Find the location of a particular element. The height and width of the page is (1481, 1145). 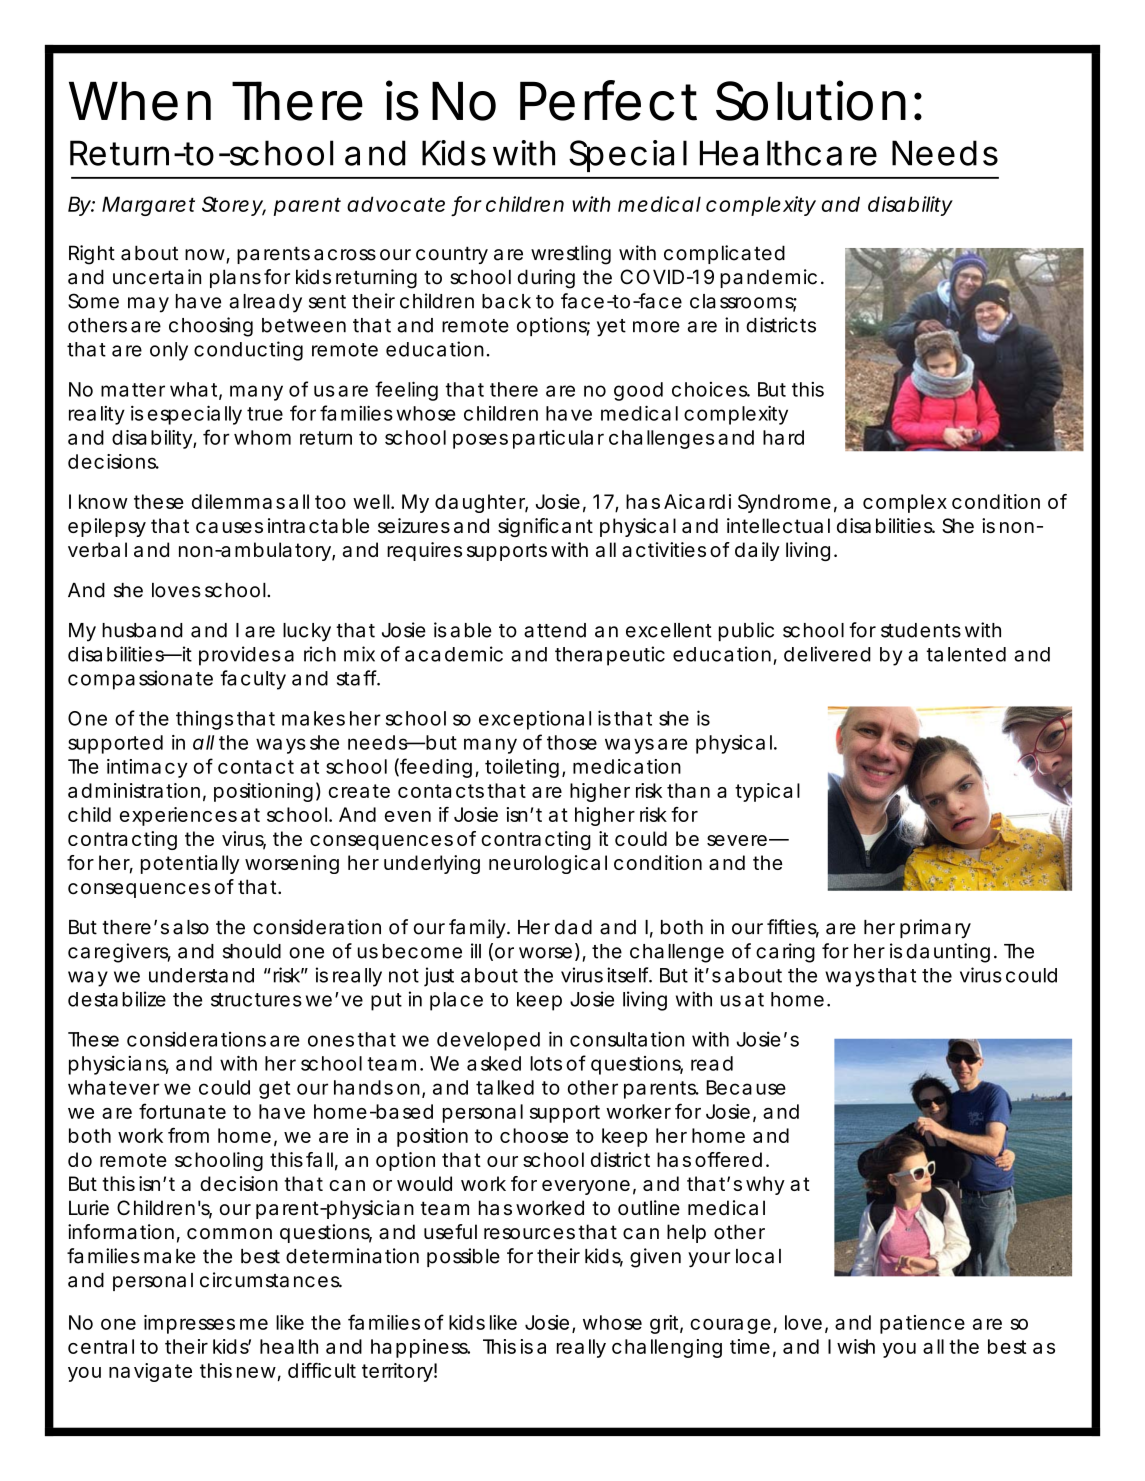

significant is located at coordinates (545, 527).
